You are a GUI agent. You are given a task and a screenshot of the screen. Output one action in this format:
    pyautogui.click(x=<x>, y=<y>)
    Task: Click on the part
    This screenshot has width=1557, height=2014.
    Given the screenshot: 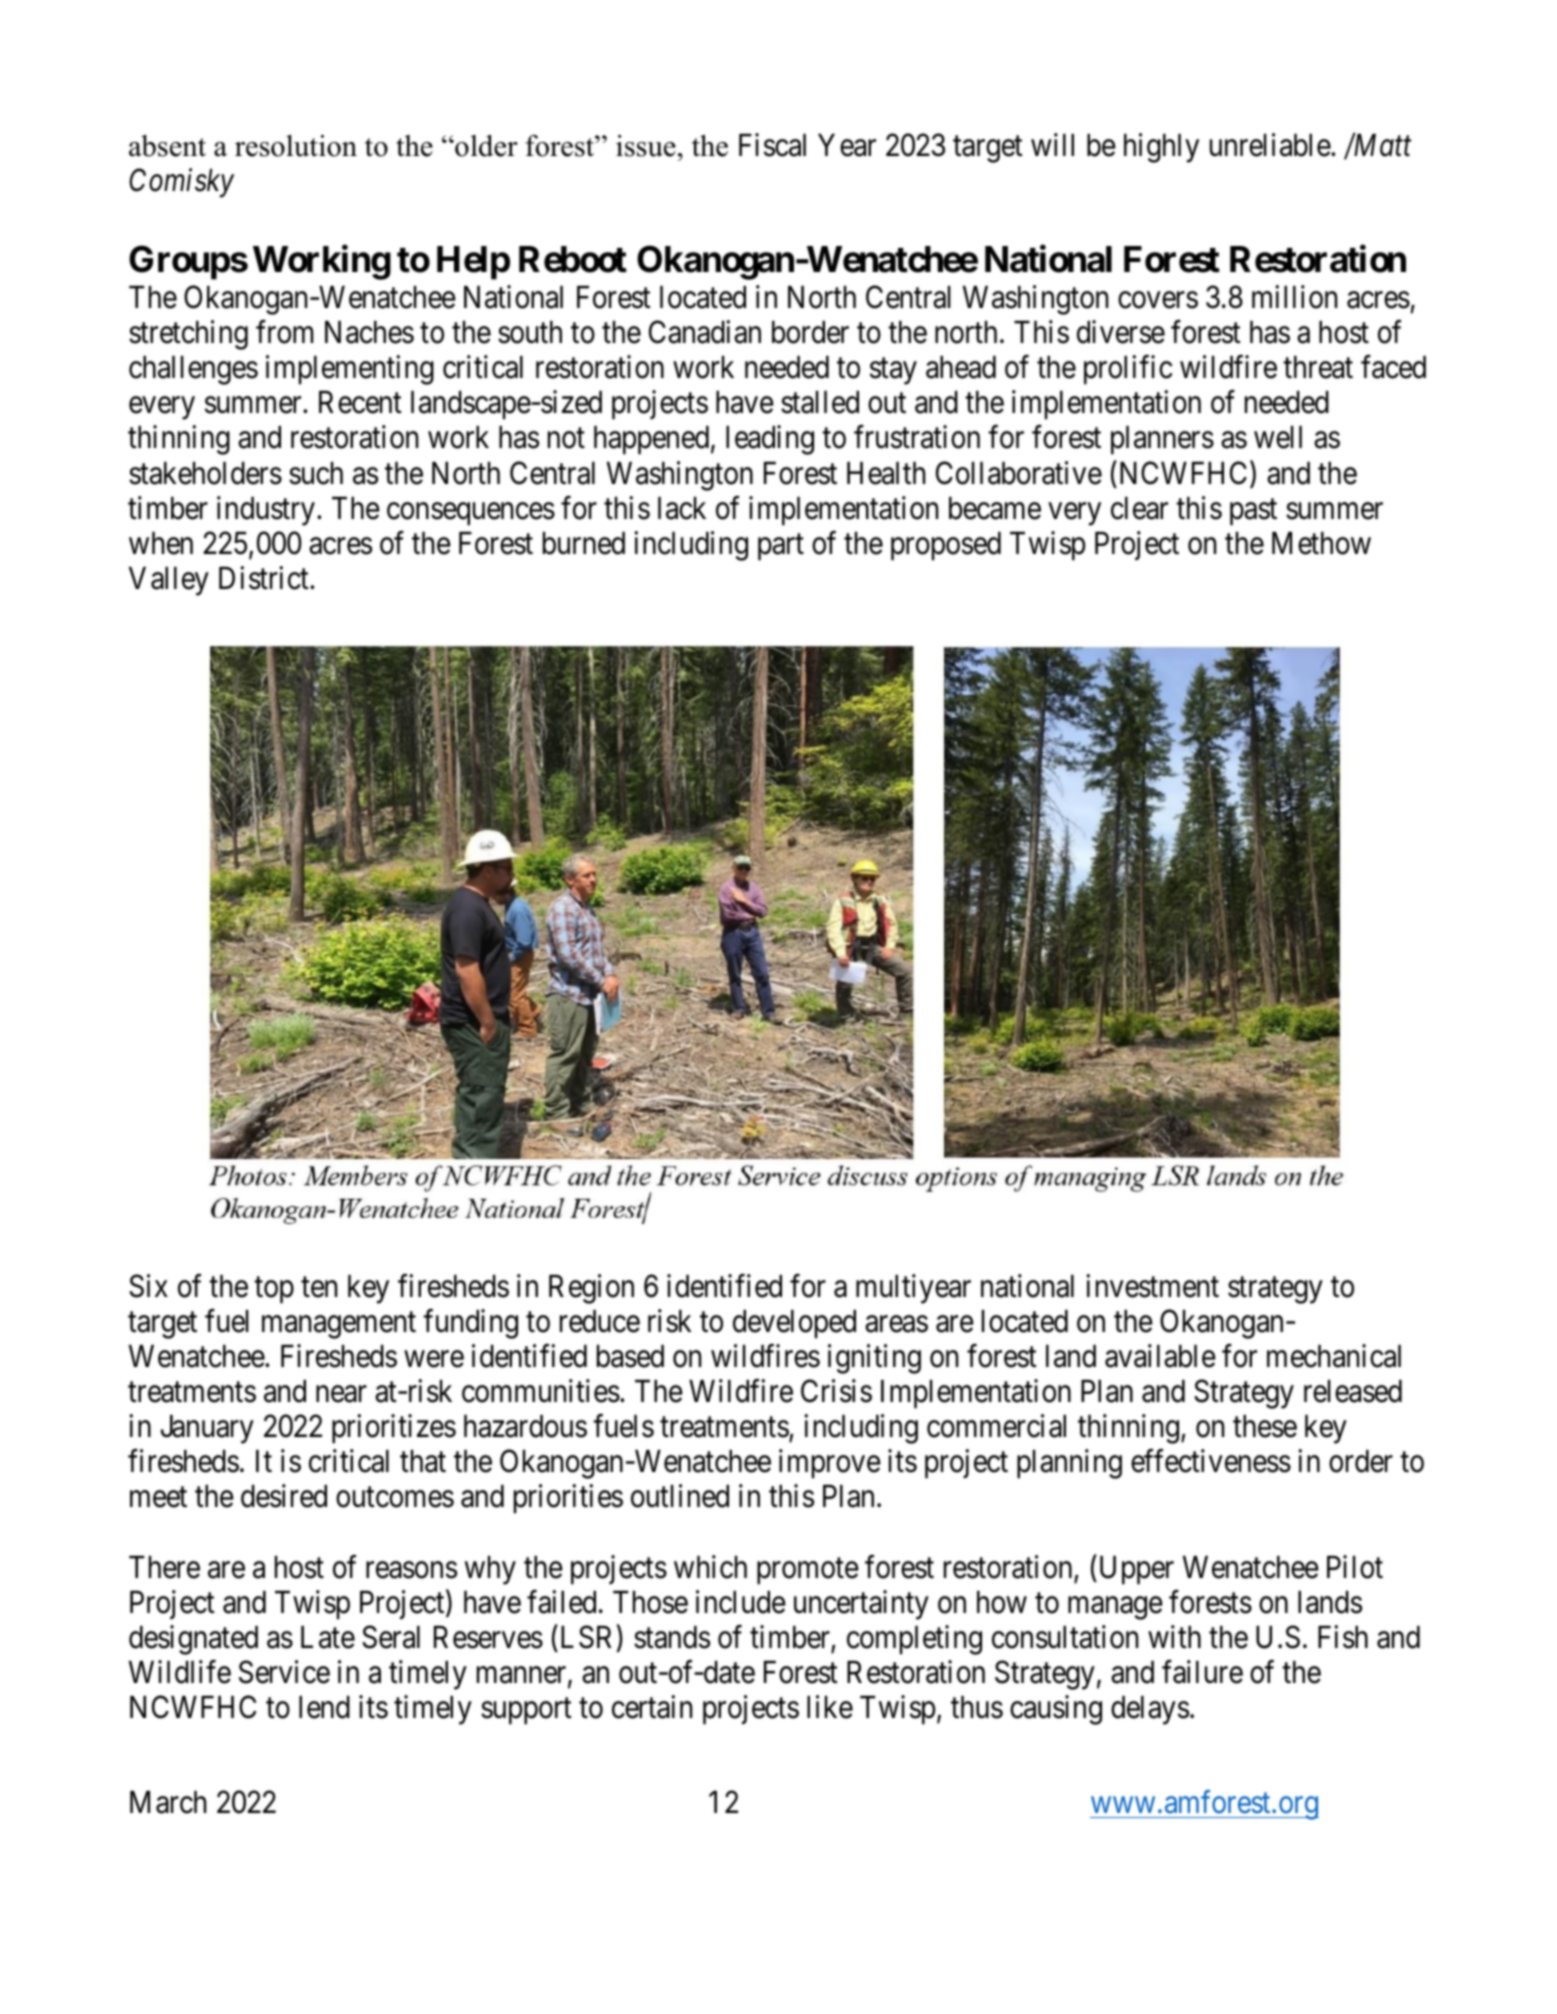 What is the action you would take?
    pyautogui.click(x=781, y=547)
